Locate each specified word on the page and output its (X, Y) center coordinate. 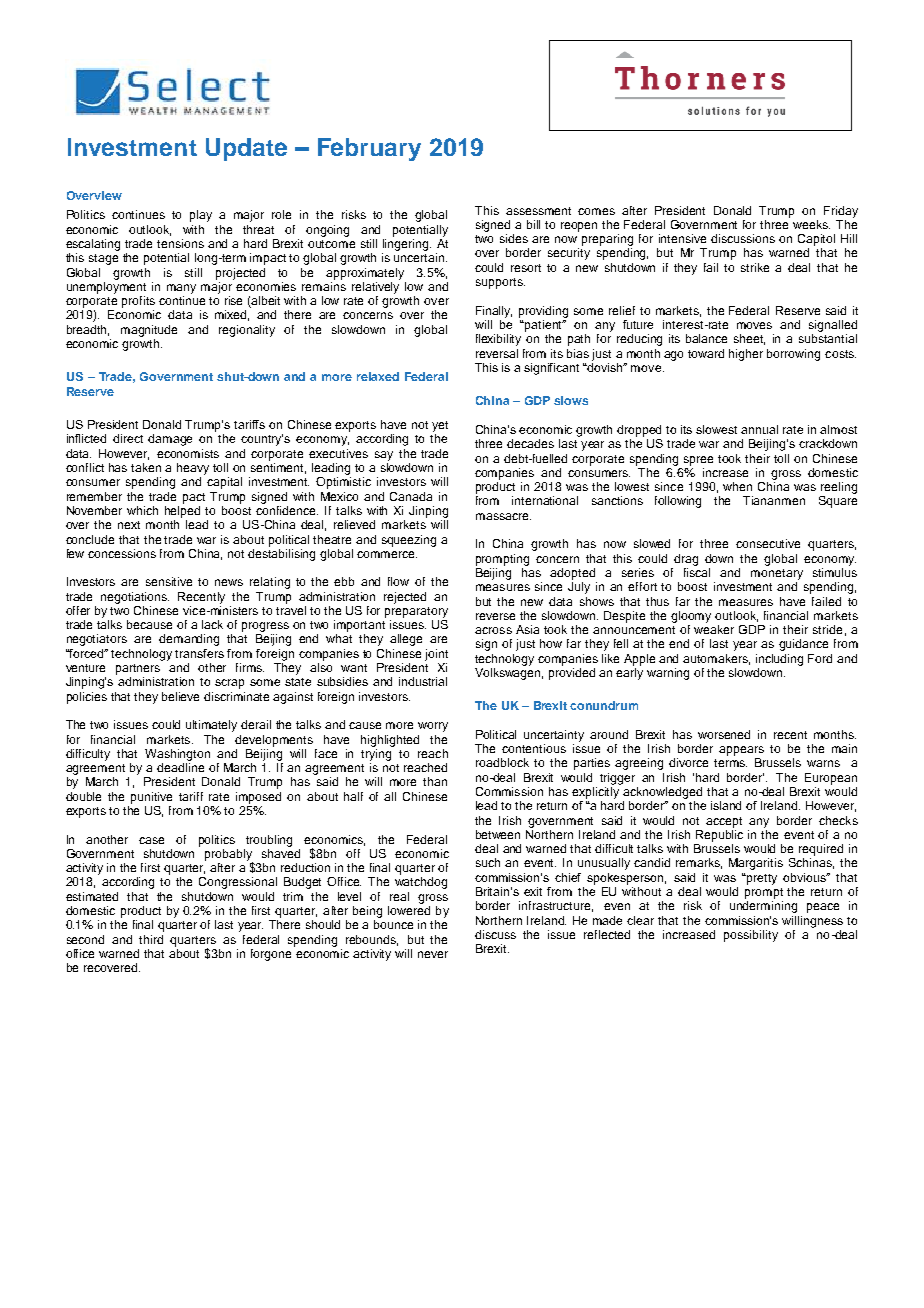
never (433, 954)
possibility (751, 936)
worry (433, 727)
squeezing (409, 541)
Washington (177, 755)
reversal (497, 353)
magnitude (149, 331)
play (201, 216)
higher (746, 355)
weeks (811, 224)
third (151, 939)
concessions (122, 553)
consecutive (768, 543)
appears (741, 751)
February (369, 149)
